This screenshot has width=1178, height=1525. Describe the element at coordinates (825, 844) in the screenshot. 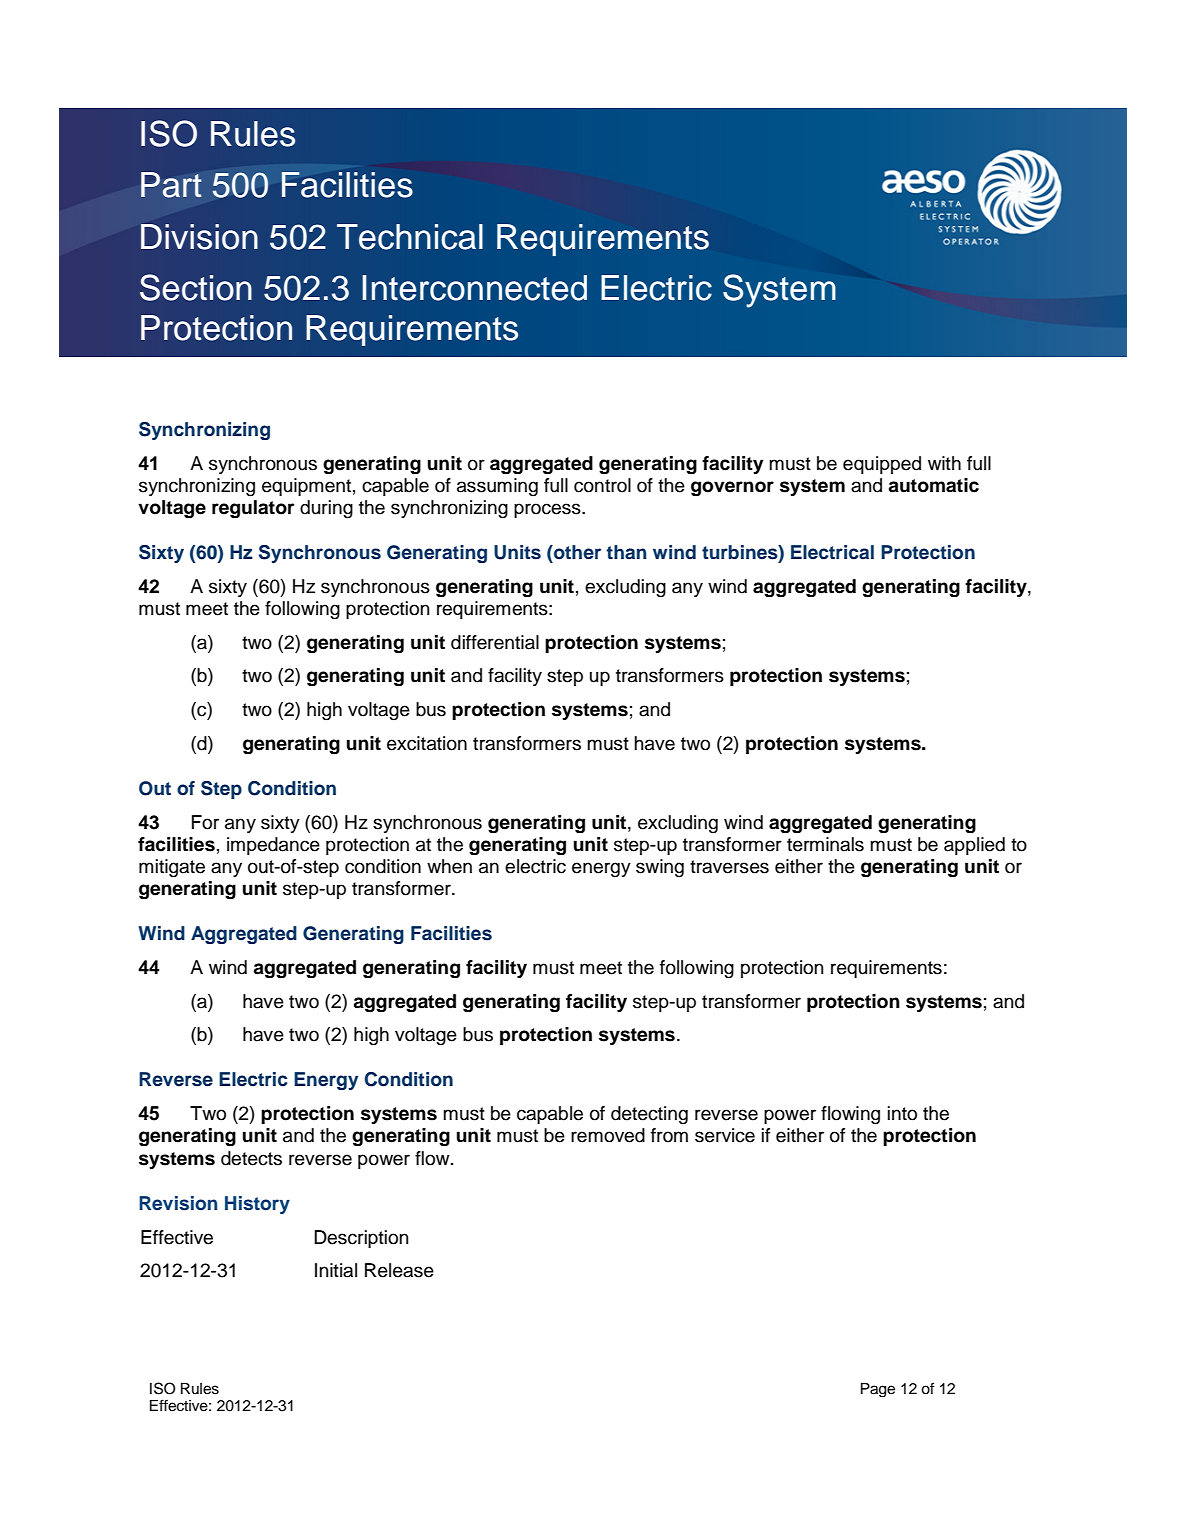

I see `terminals` at that location.
